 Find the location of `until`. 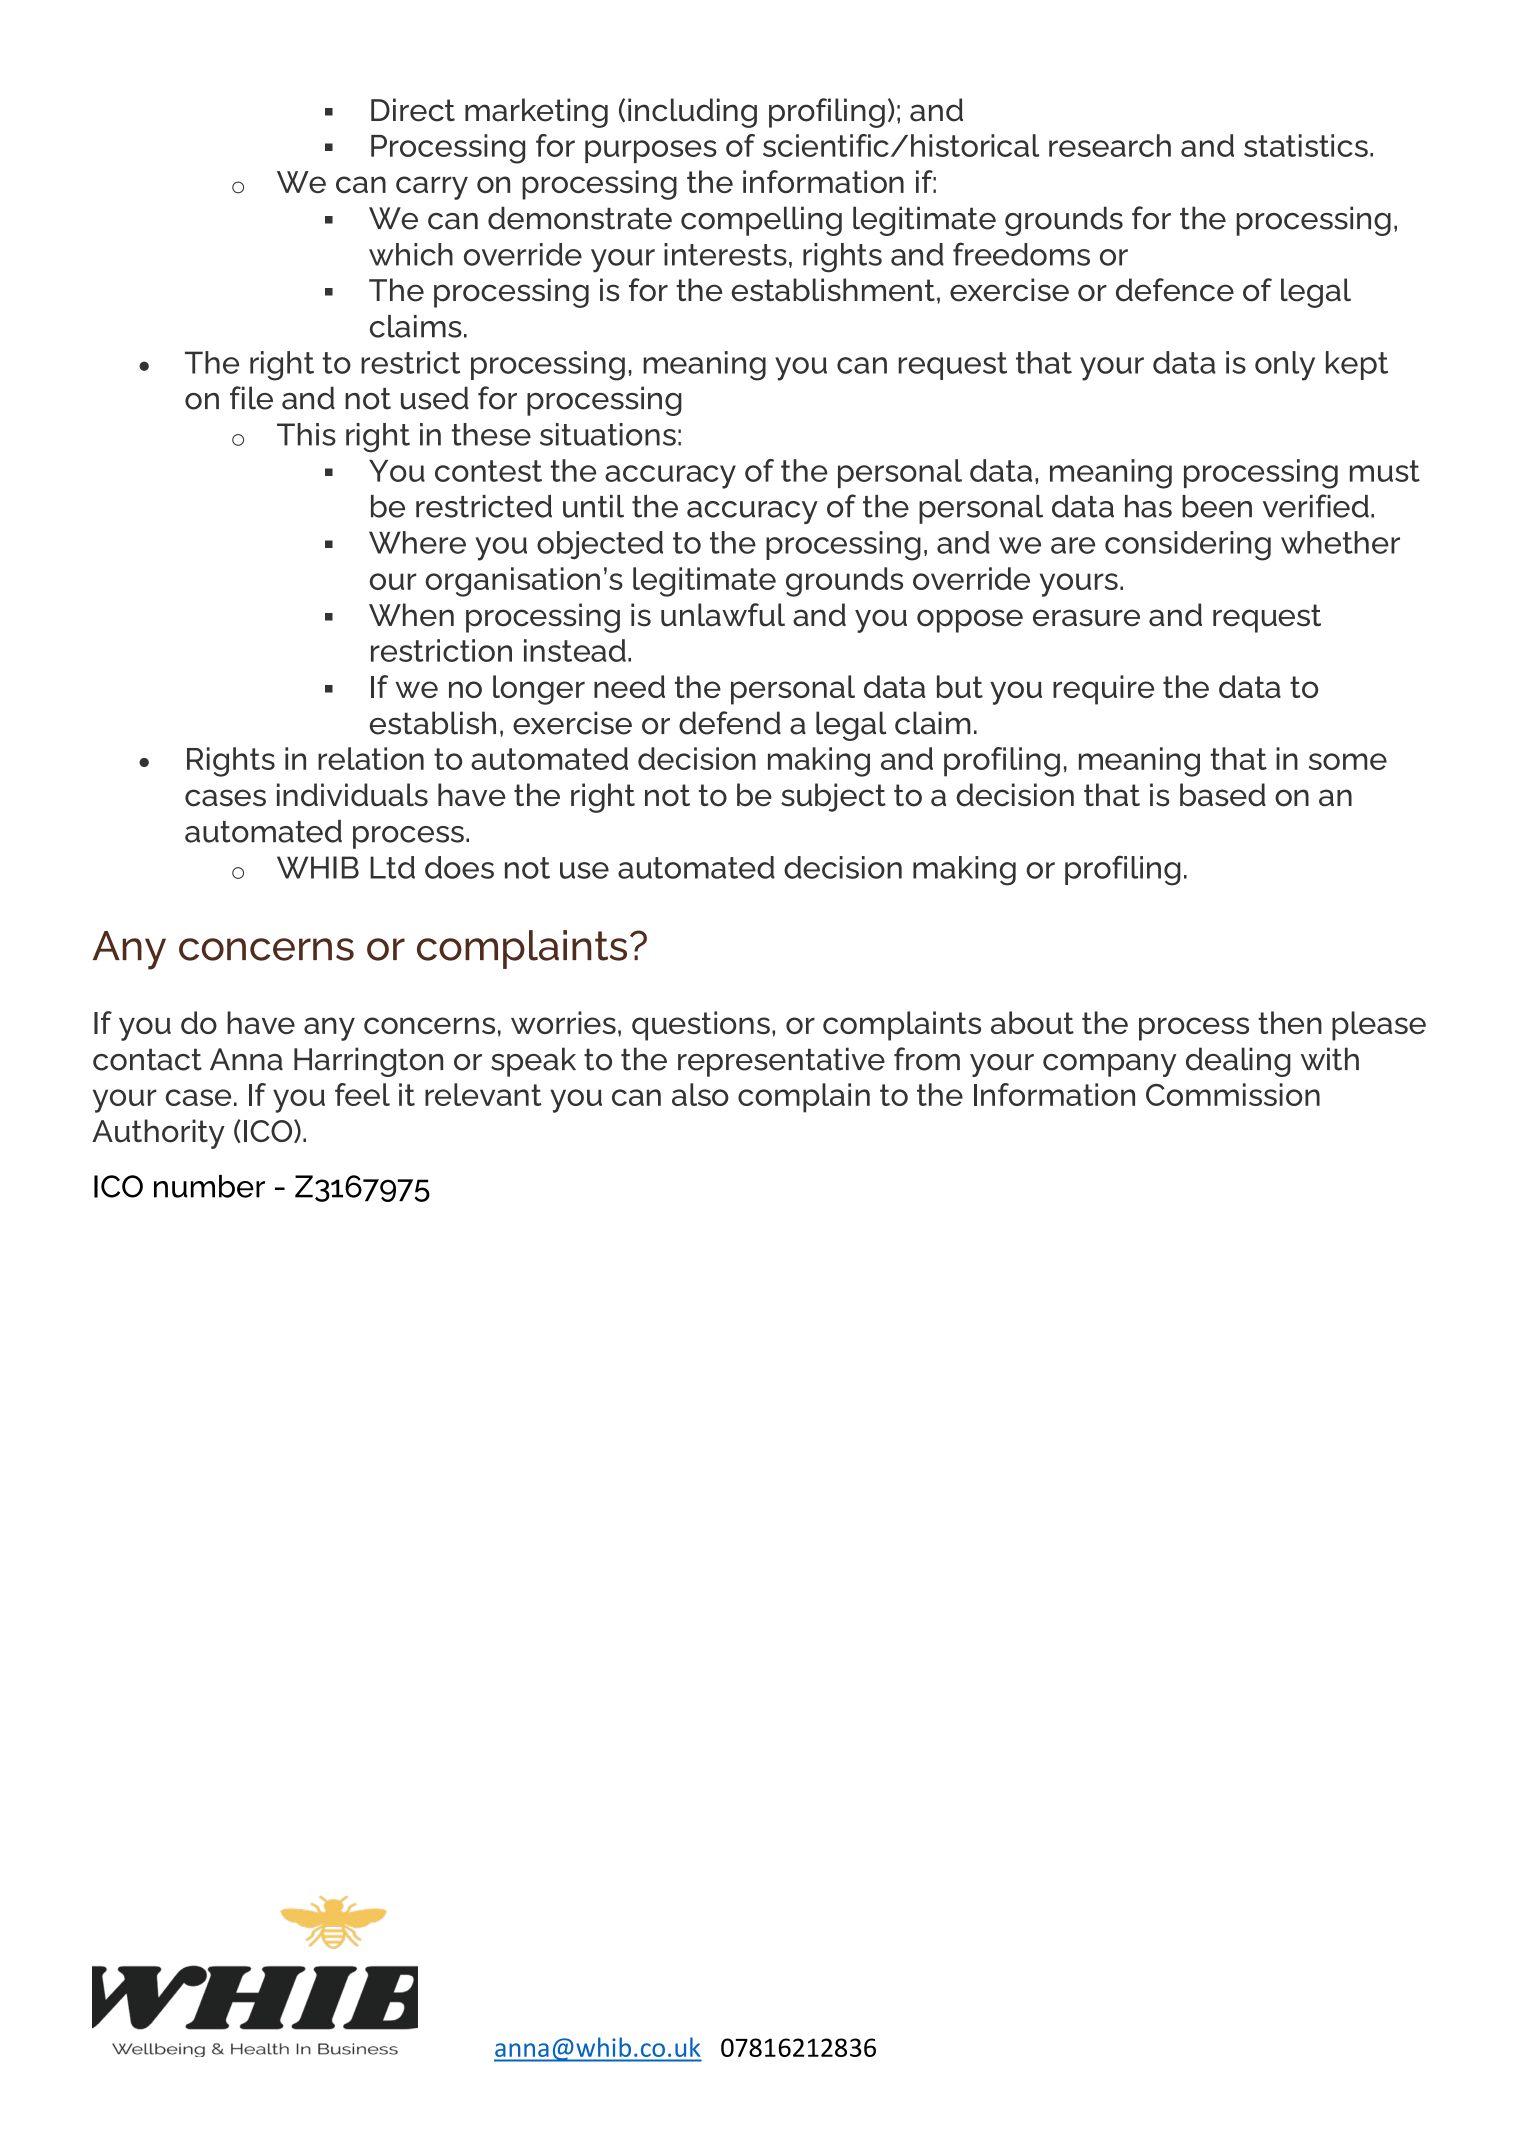

until is located at coordinates (593, 506).
